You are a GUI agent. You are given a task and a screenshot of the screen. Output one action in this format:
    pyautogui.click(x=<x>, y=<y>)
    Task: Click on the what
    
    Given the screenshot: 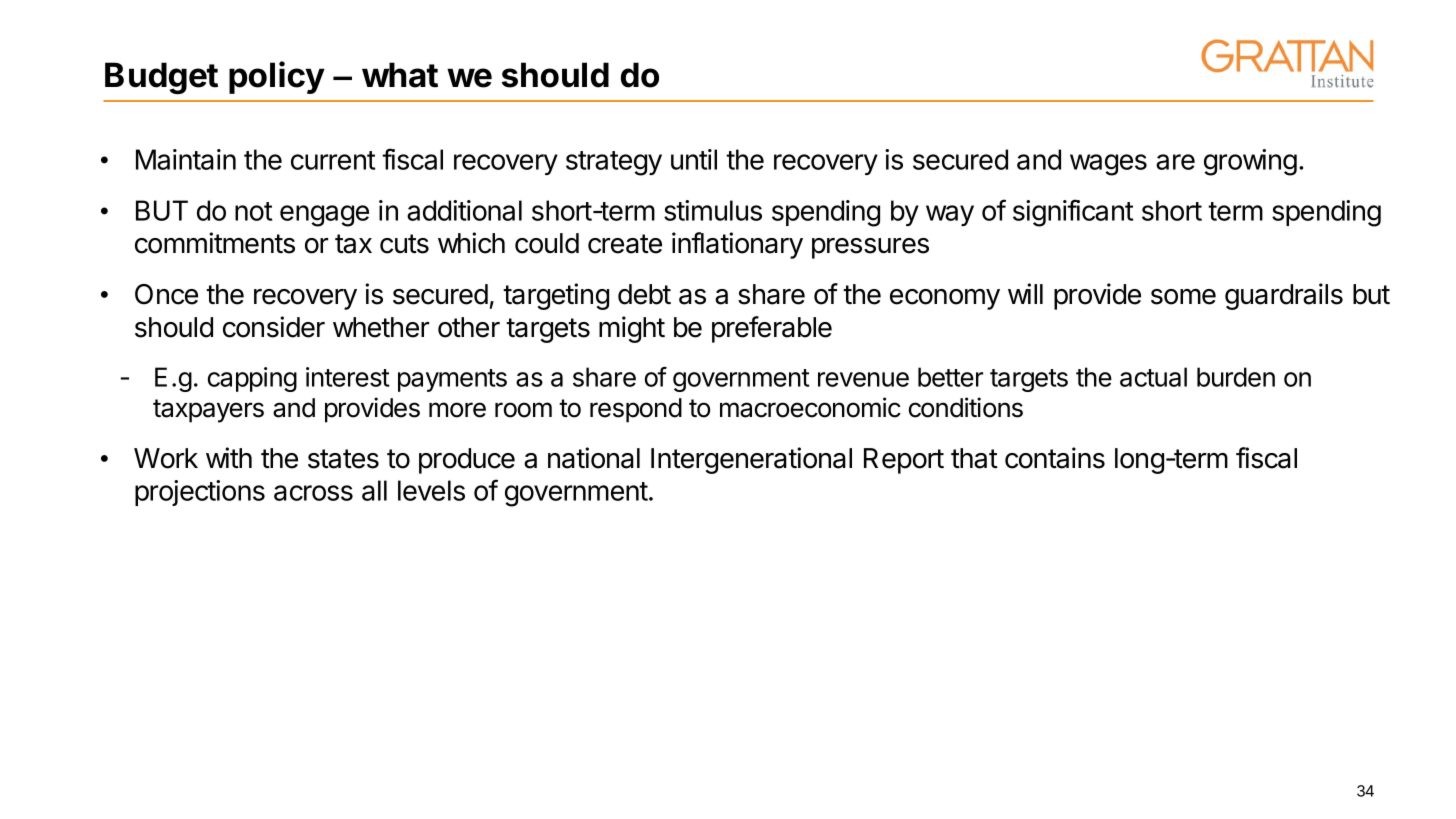 What is the action you would take?
    pyautogui.click(x=400, y=75)
